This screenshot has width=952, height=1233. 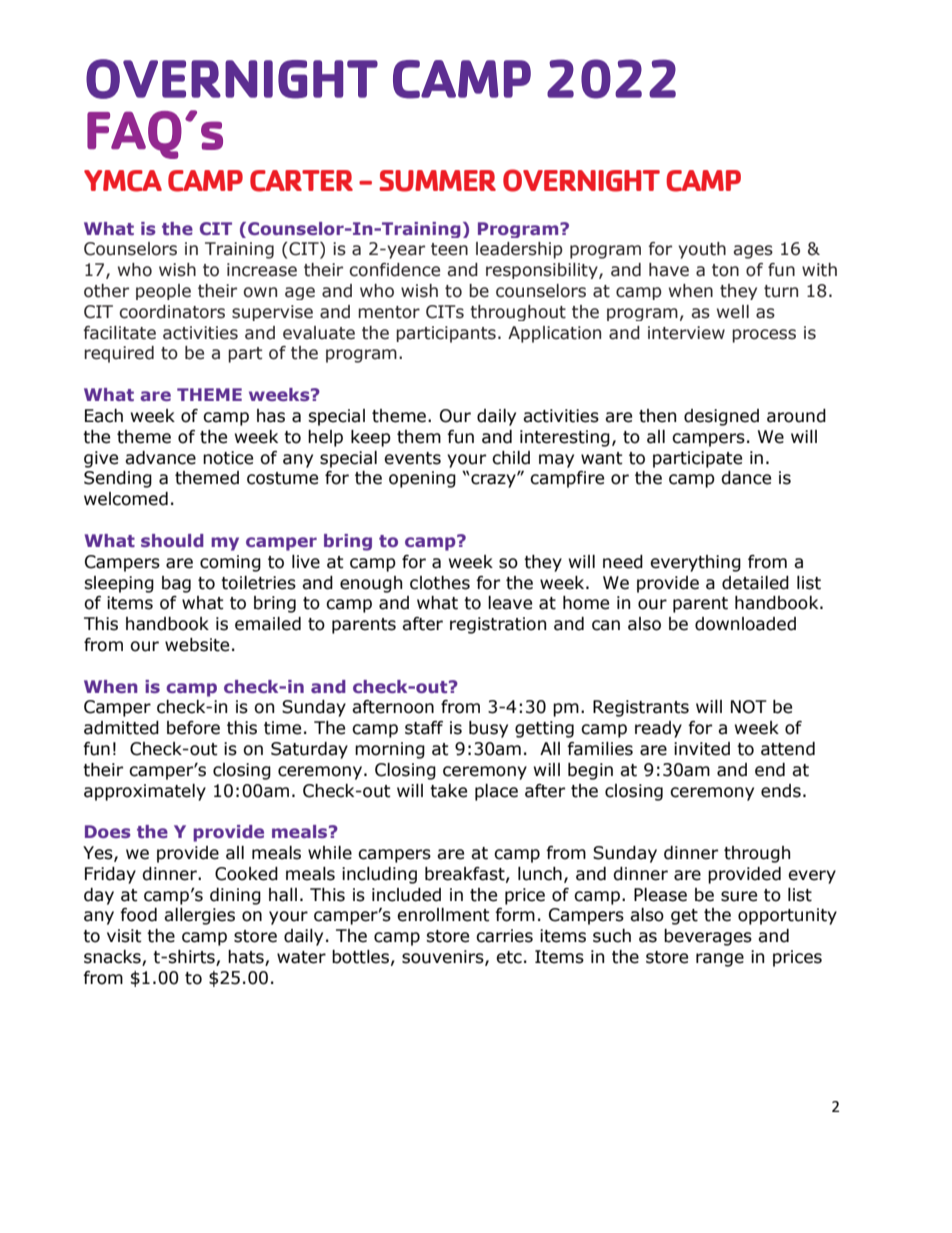 I want to click on dance, so click(x=746, y=478).
